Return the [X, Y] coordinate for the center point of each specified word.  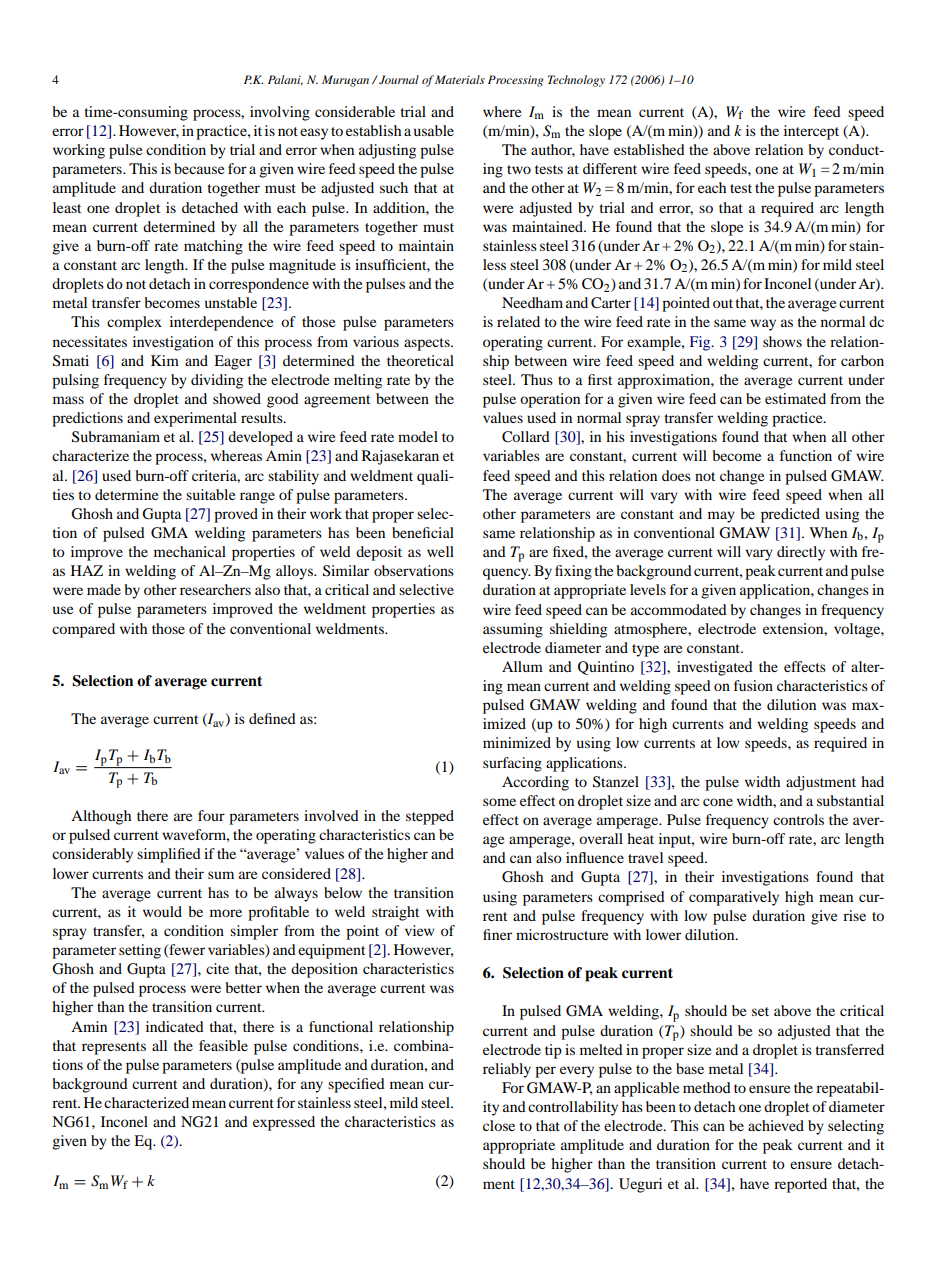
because [199, 168]
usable [434, 130]
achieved [776, 1125]
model [418, 436]
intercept [811, 132]
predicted [790, 515]
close [499, 1125]
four [211, 815]
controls [798, 819]
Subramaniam [116, 437]
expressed [284, 1123]
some [499, 802]
